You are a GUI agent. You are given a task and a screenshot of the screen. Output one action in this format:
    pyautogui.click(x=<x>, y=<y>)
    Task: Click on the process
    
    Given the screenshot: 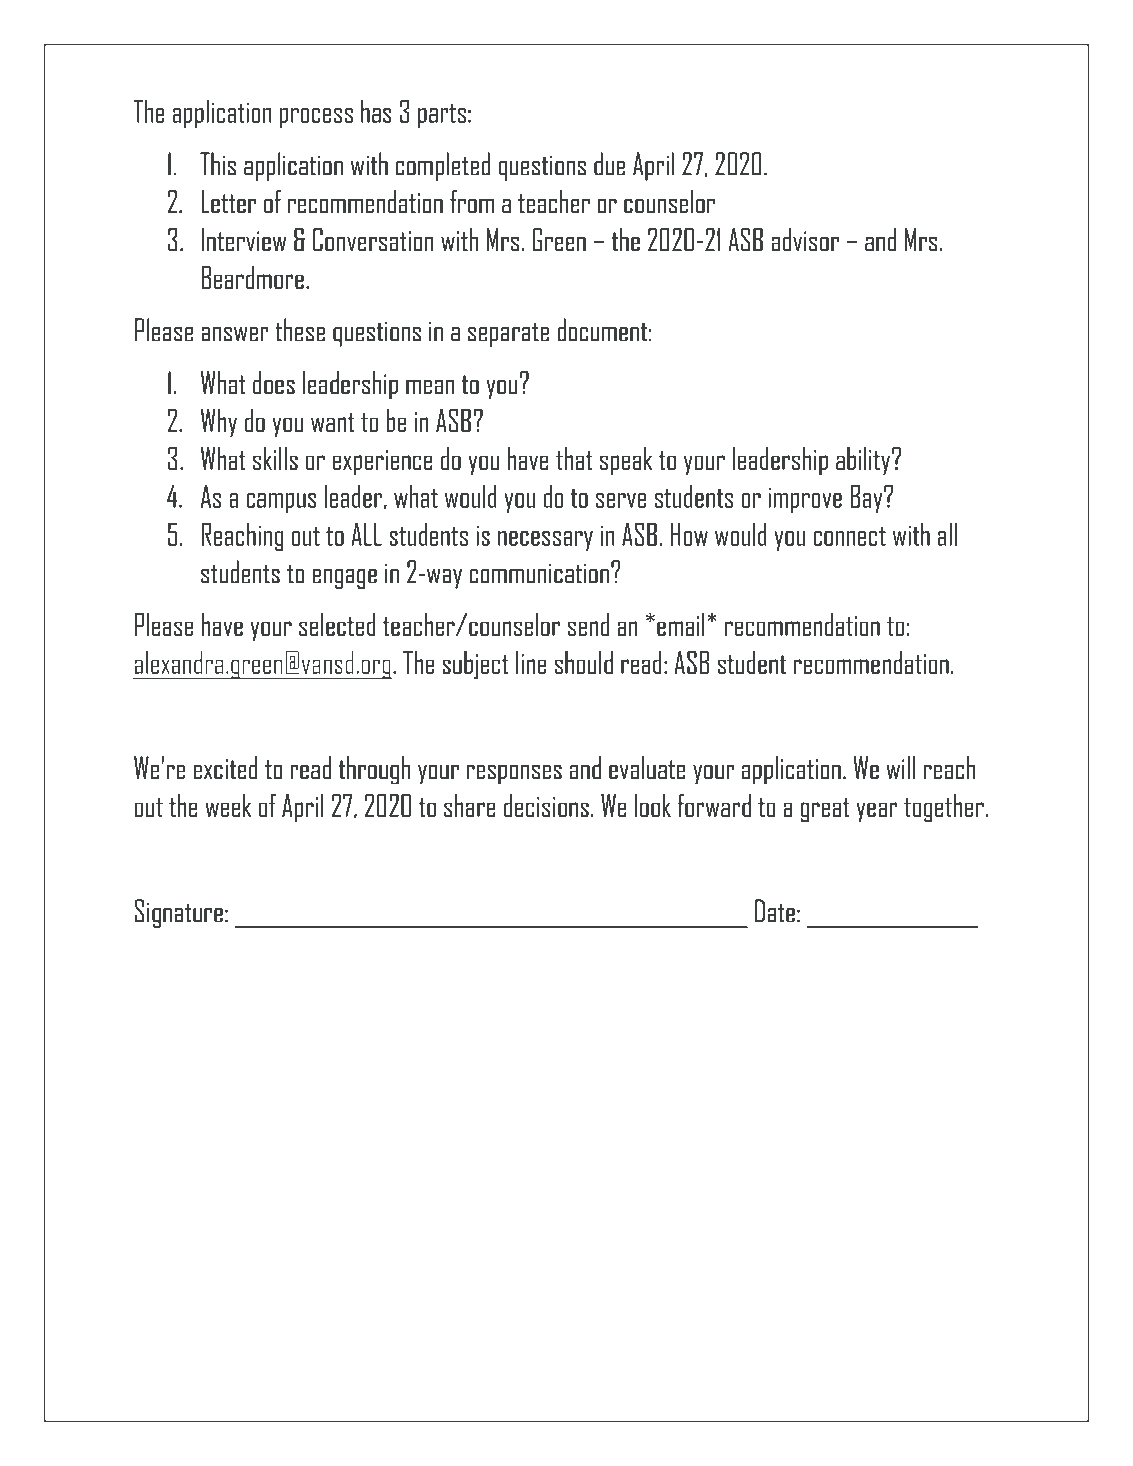 What is the action you would take?
    pyautogui.click(x=316, y=118)
